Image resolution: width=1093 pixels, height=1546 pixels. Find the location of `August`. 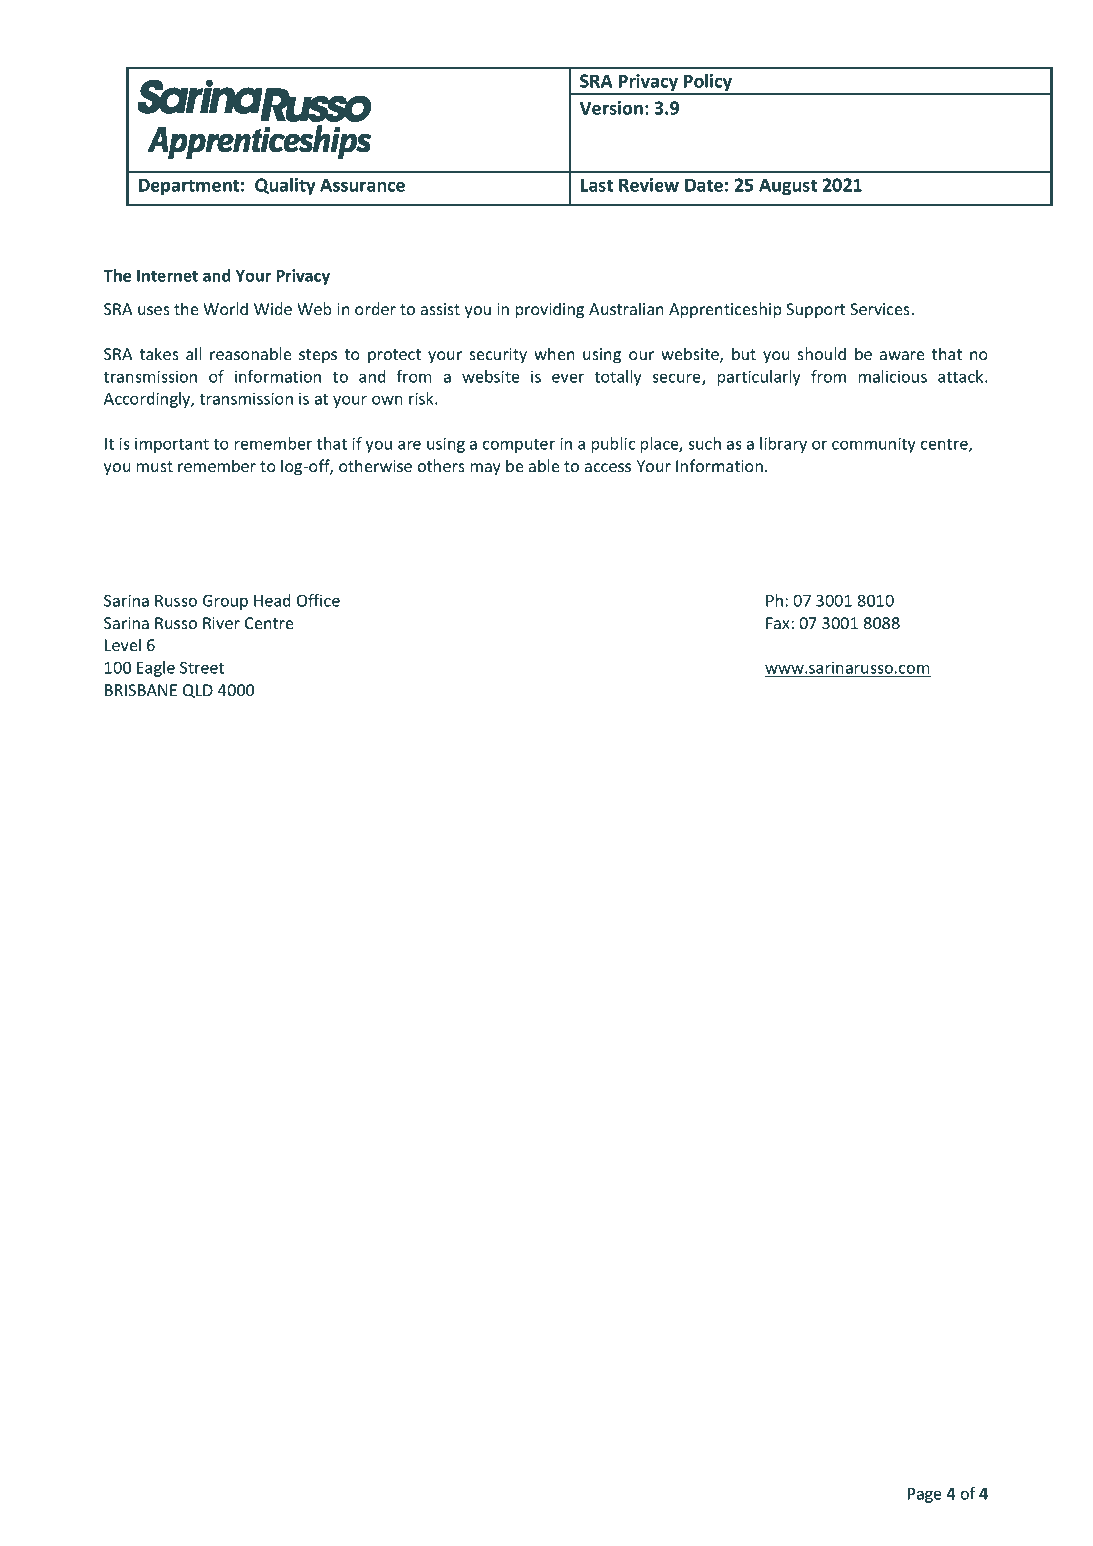

August is located at coordinates (788, 186).
